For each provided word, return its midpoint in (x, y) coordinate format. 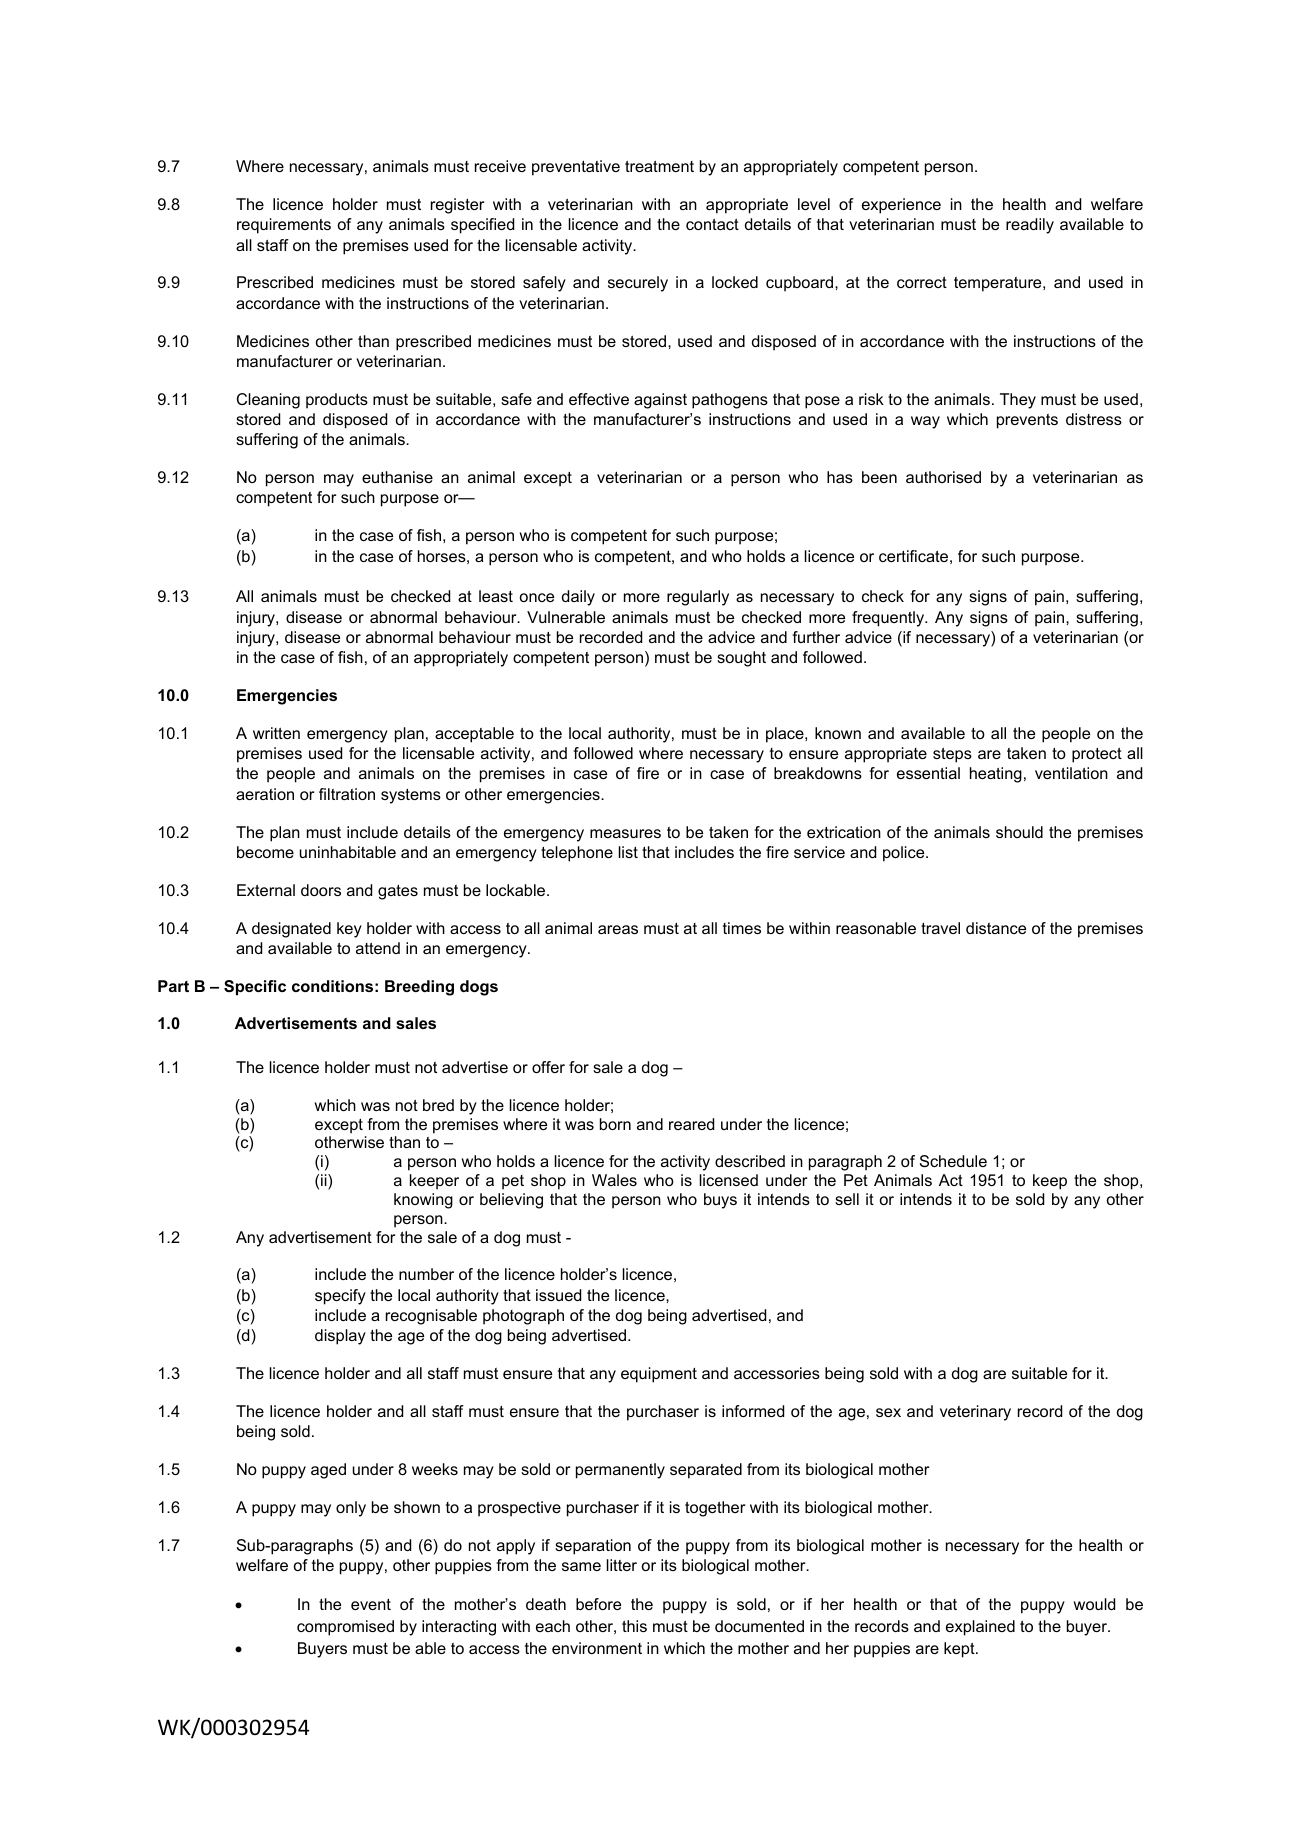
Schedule (953, 1161)
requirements (284, 226)
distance (996, 928)
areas (618, 929)
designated (291, 930)
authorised (943, 477)
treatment (659, 166)
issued (558, 1295)
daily (578, 598)
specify (340, 1297)
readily (1030, 226)
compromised (345, 1628)
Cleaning (268, 401)
